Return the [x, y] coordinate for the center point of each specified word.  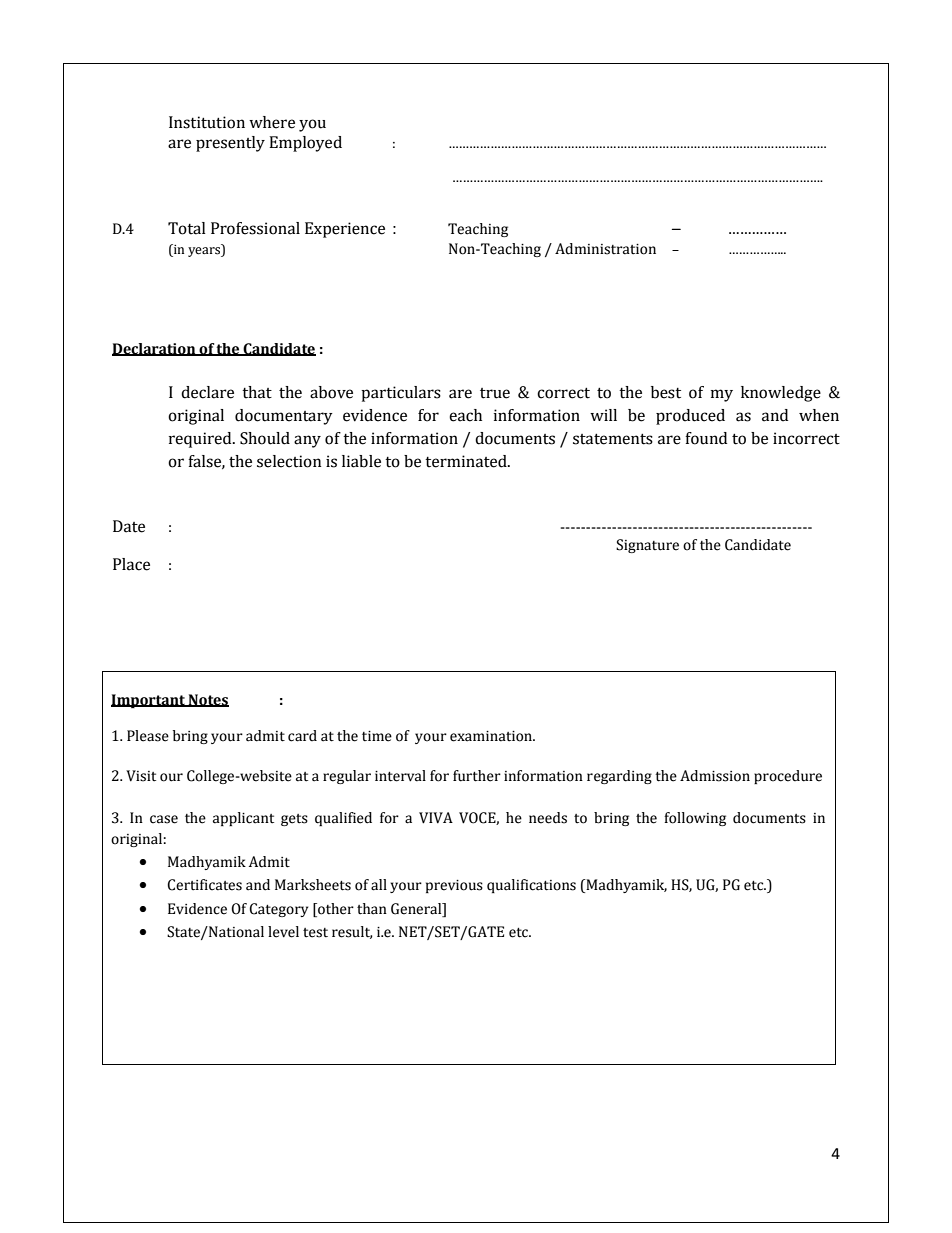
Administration [605, 249]
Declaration [155, 349]
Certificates [204, 885]
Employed [305, 144]
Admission [715, 776]
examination [492, 736]
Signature [647, 546]
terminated [467, 461]
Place [131, 564]
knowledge [781, 394]
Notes [208, 700]
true [495, 393]
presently [230, 144]
